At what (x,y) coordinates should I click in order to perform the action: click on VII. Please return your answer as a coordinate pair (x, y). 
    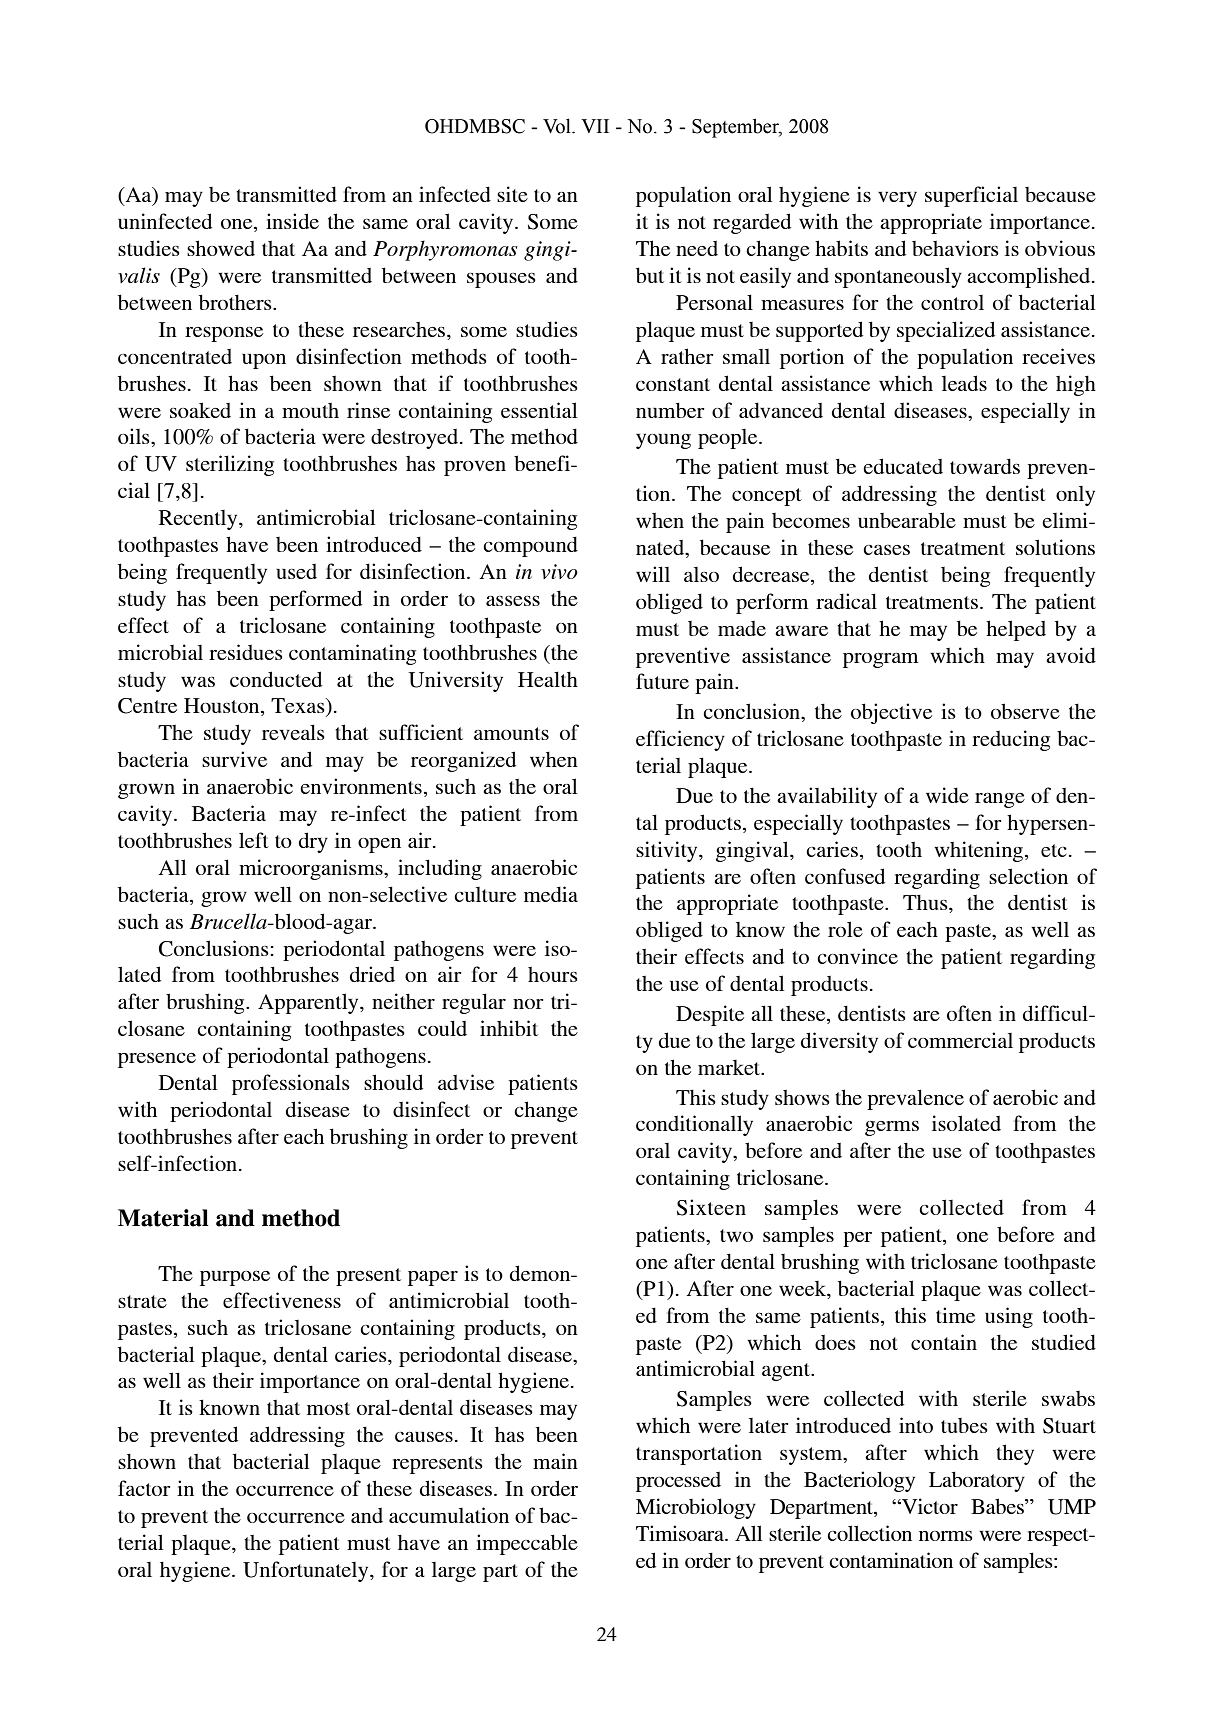
    Looking at the image, I should click on (595, 126).
